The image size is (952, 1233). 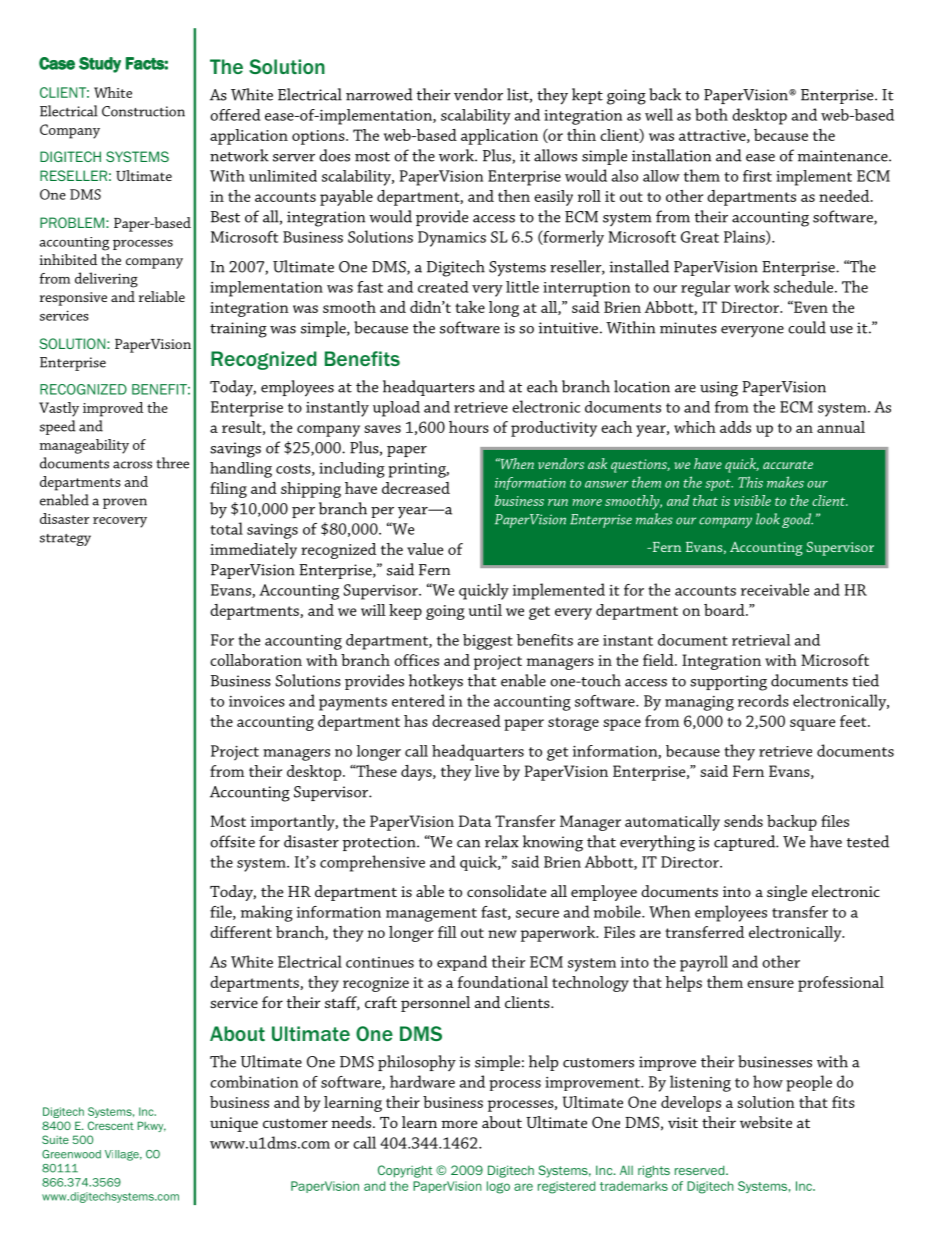 I want to click on collaboration, so click(x=256, y=660).
